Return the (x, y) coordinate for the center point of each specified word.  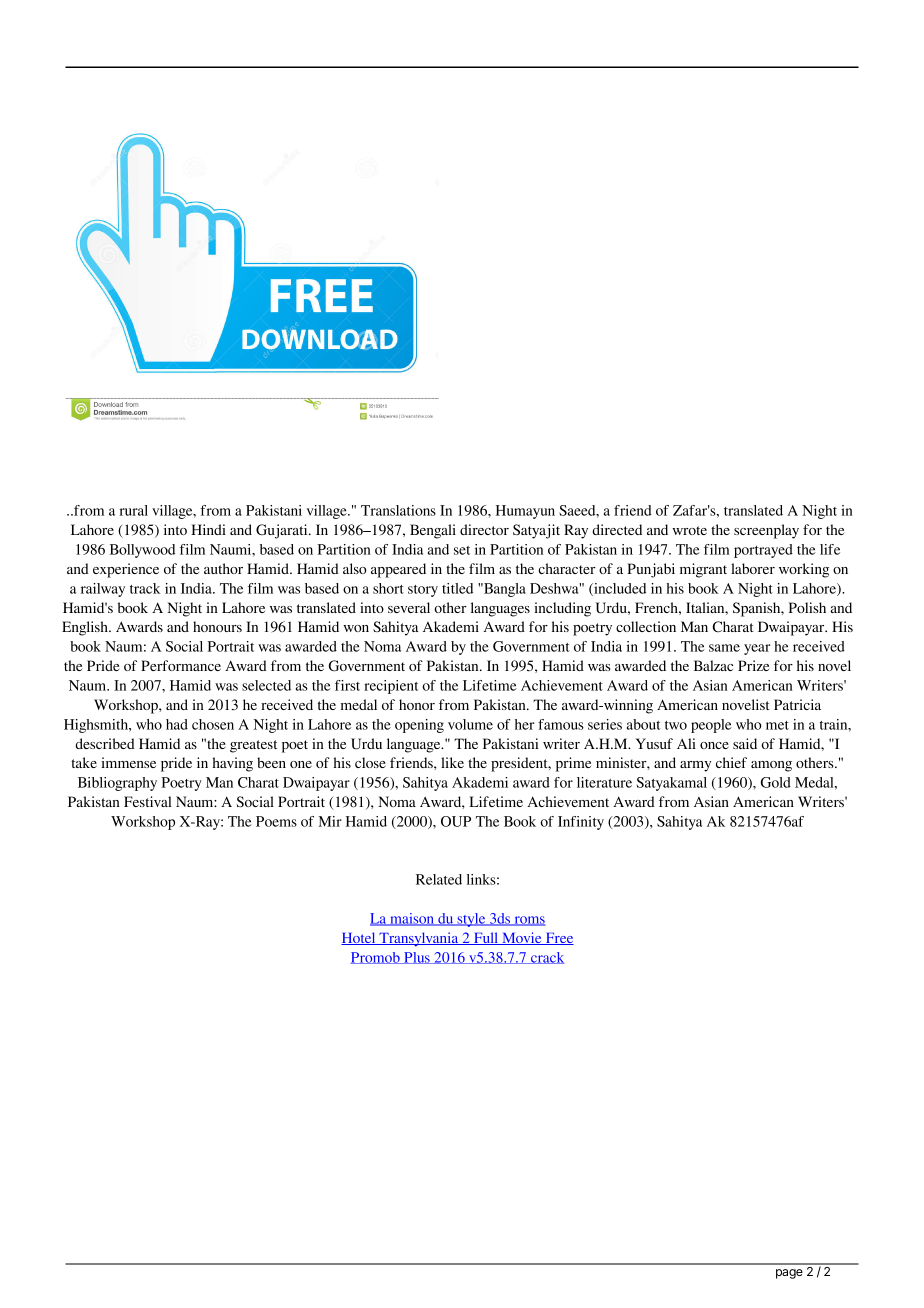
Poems (276, 821)
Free (558, 939)
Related (439, 879)
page (789, 1274)
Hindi (208, 529)
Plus (417, 958)
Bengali (433, 531)
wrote (689, 530)
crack (546, 958)
